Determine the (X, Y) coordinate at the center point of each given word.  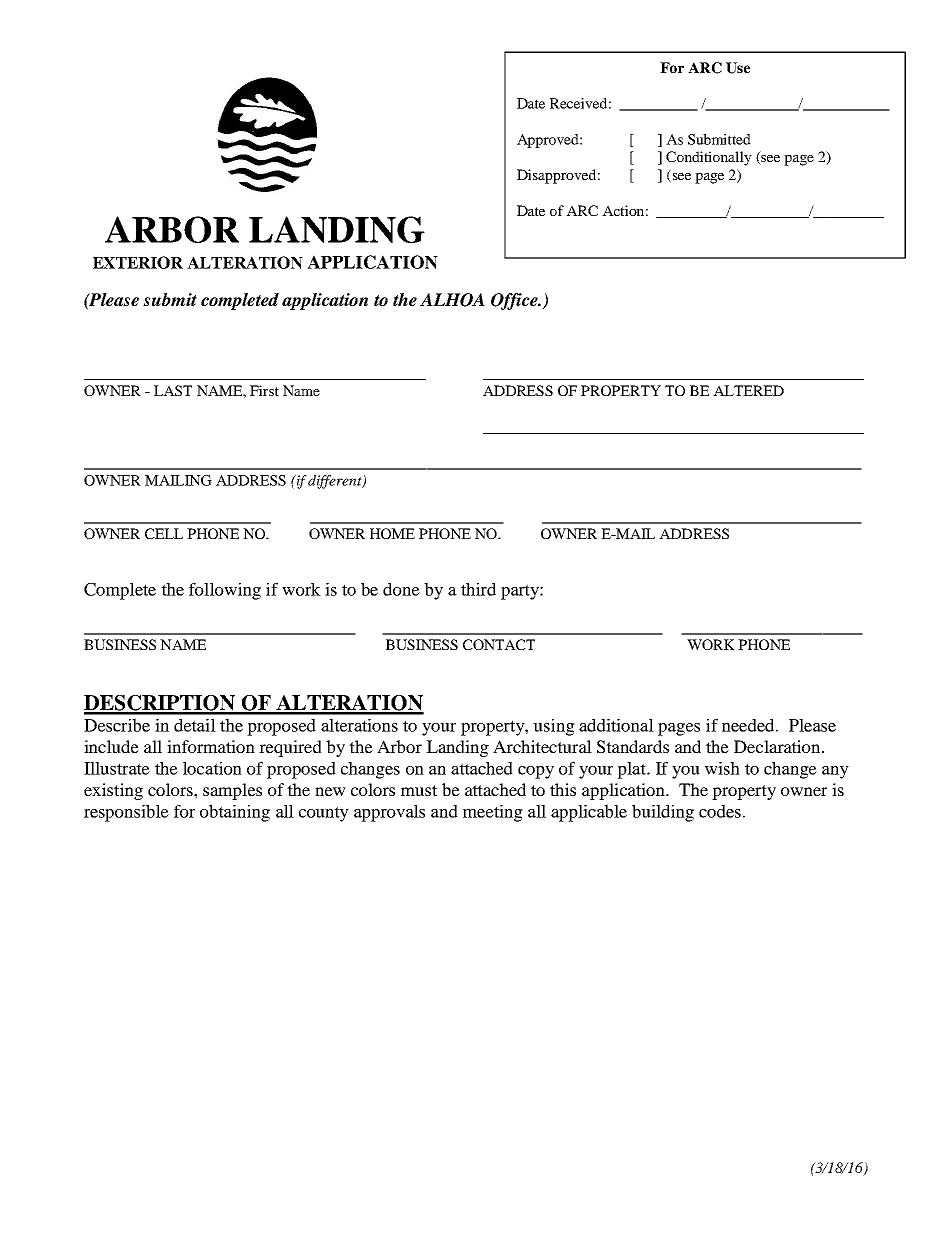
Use (738, 68)
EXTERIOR (138, 262)
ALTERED (748, 390)
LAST (173, 390)
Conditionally (709, 158)
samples (232, 791)
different (336, 482)
